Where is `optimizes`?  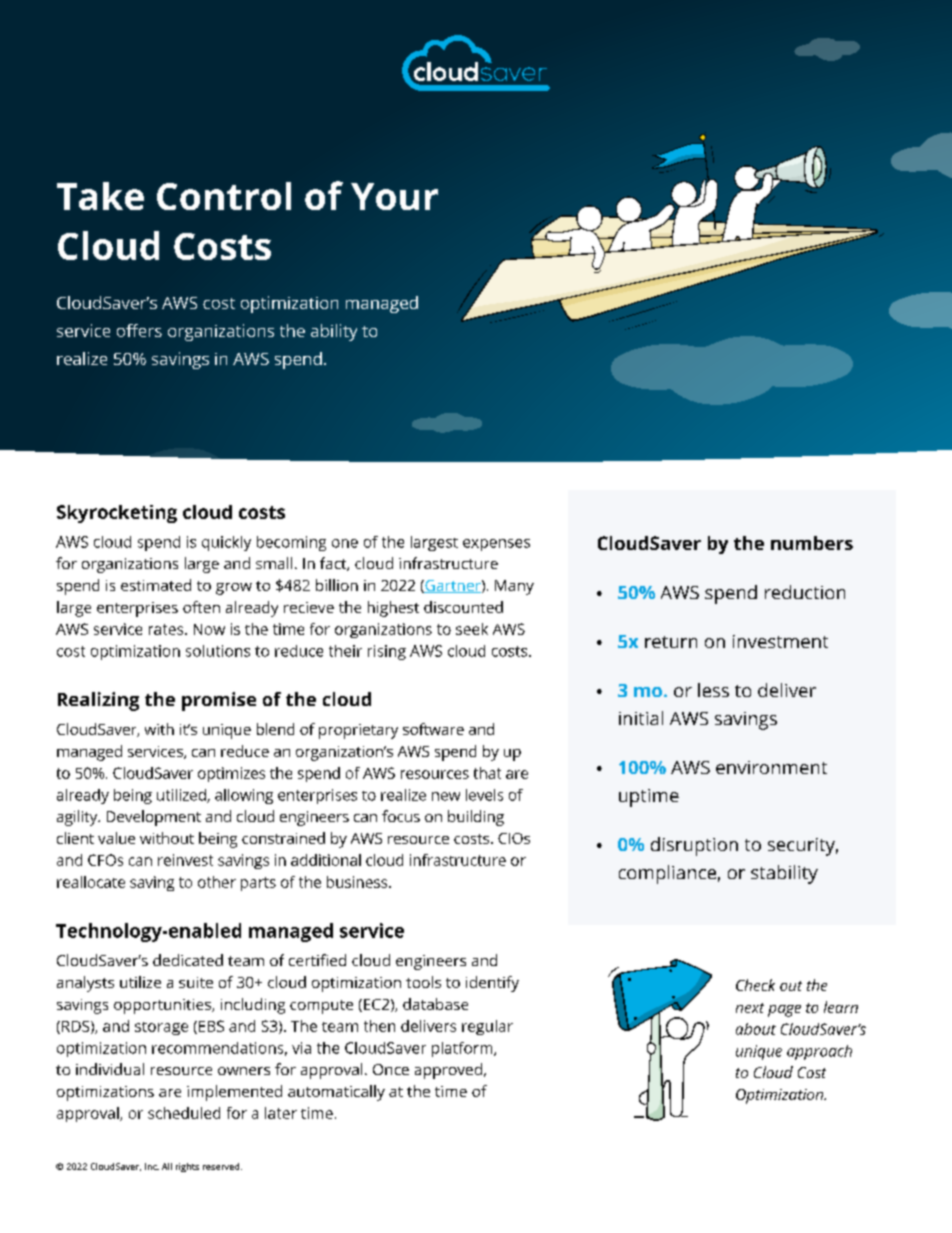
optimizes is located at coordinates (231, 774).
